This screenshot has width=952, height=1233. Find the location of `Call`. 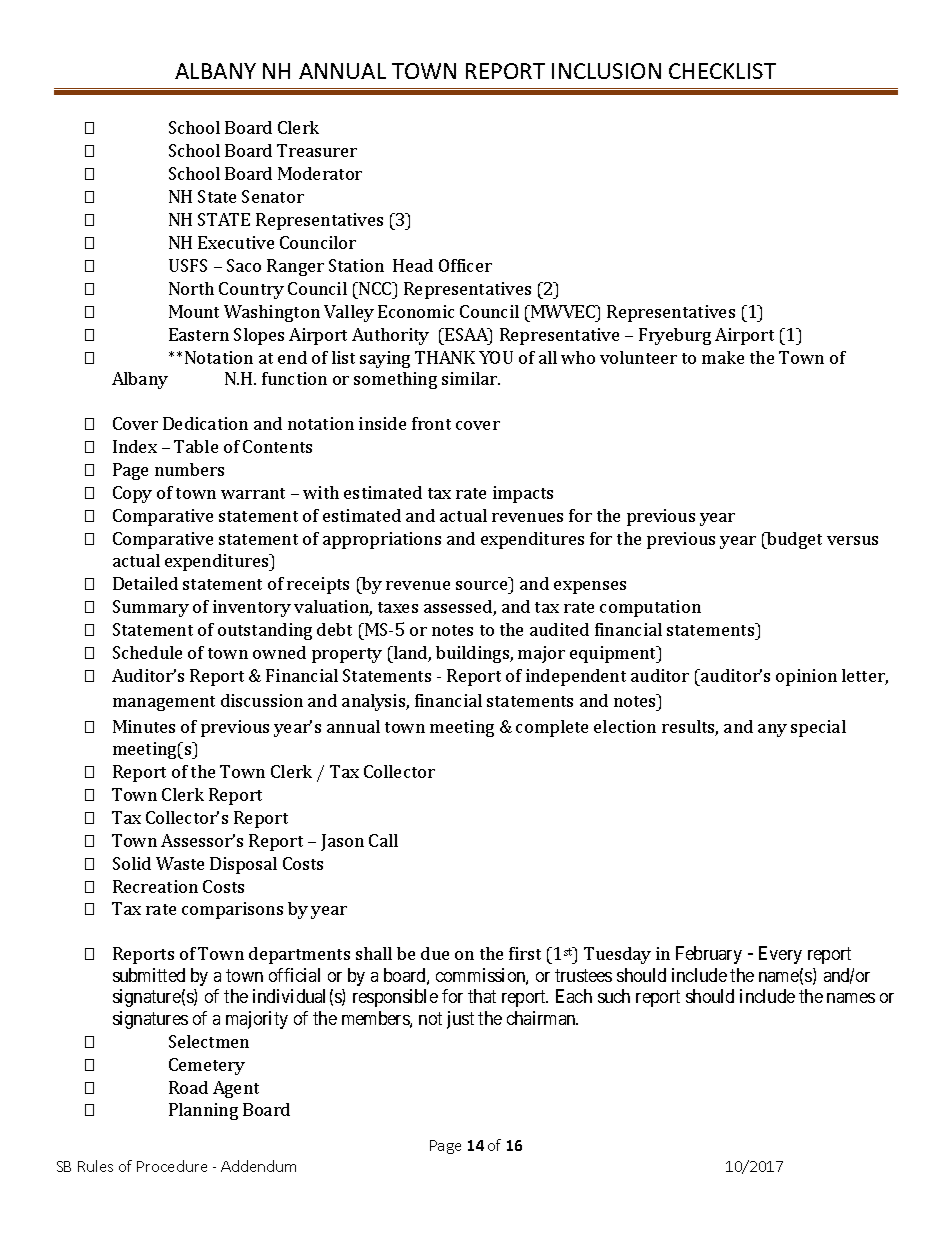

Call is located at coordinates (383, 840).
